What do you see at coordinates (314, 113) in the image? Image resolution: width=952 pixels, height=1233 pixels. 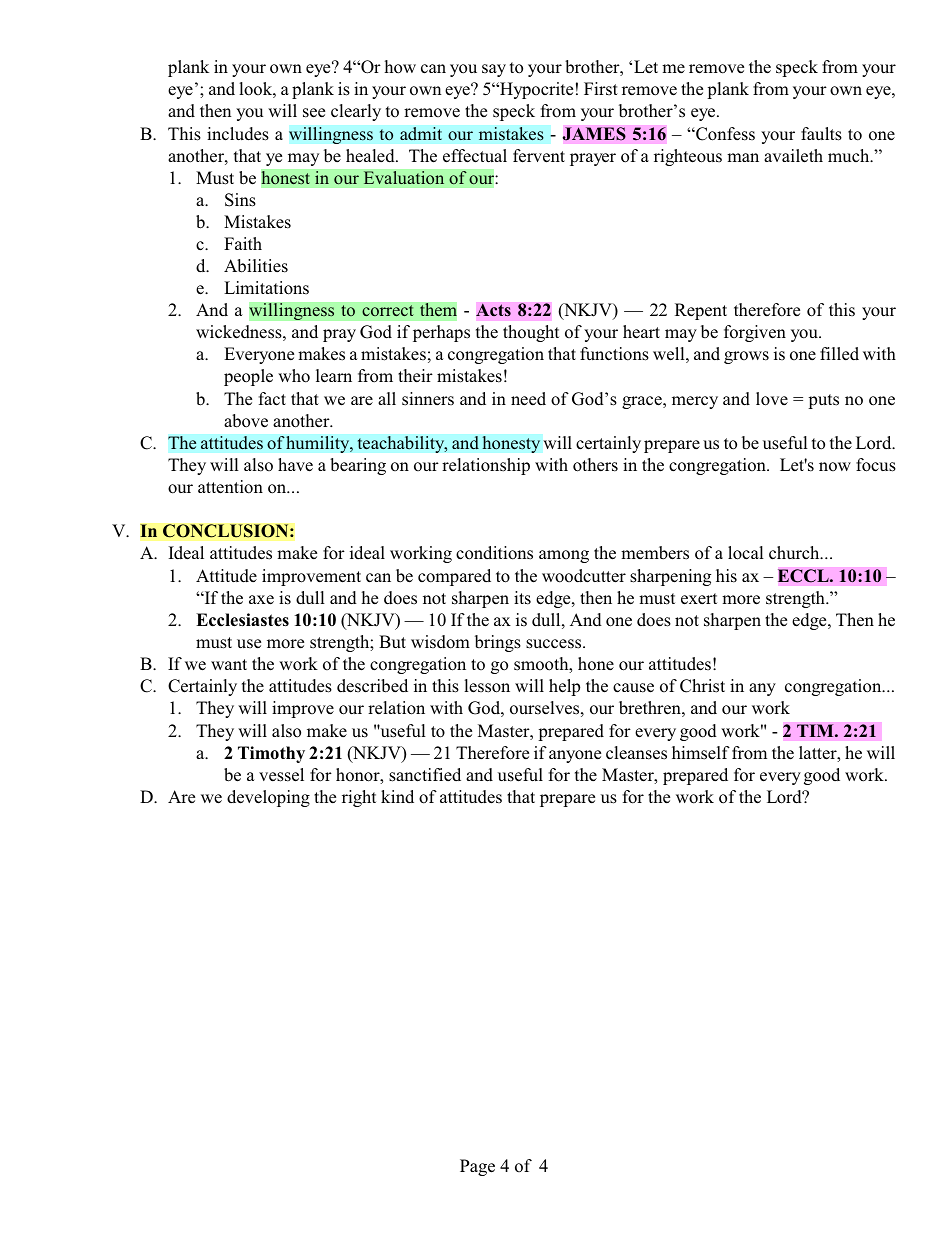 I see `see` at bounding box center [314, 113].
